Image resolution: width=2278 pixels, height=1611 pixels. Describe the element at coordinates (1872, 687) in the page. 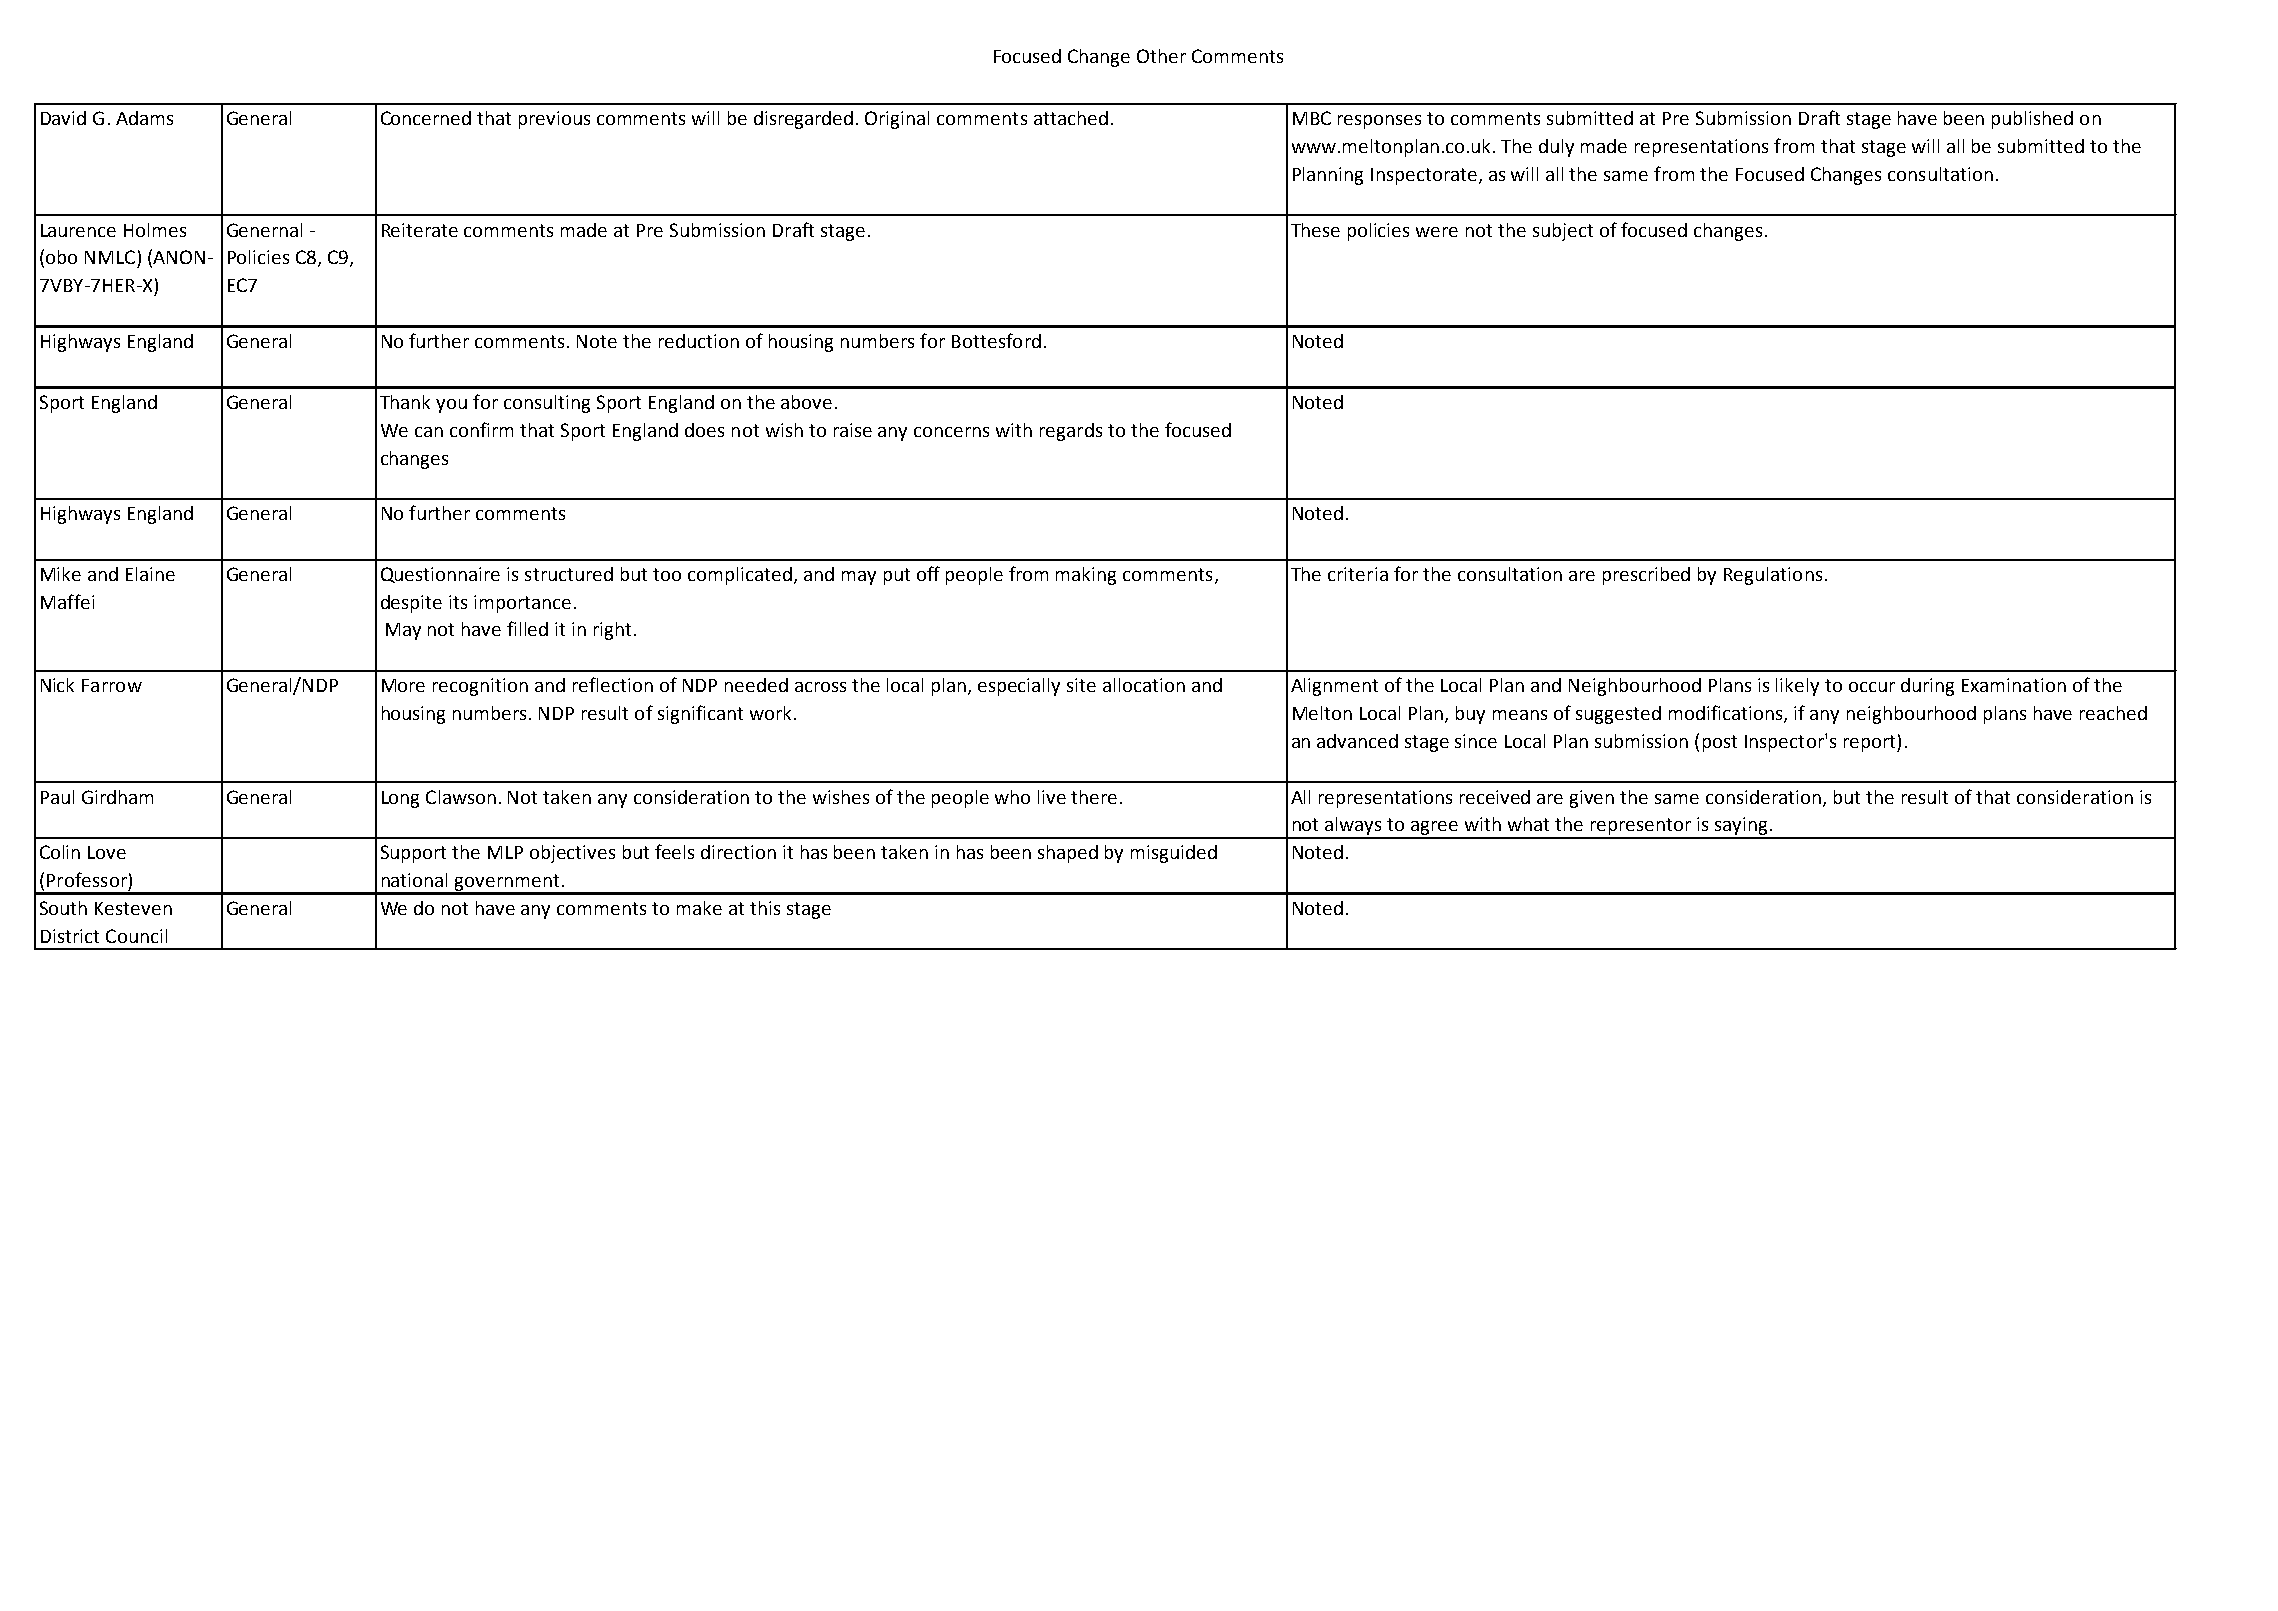

I see `occur` at that location.
